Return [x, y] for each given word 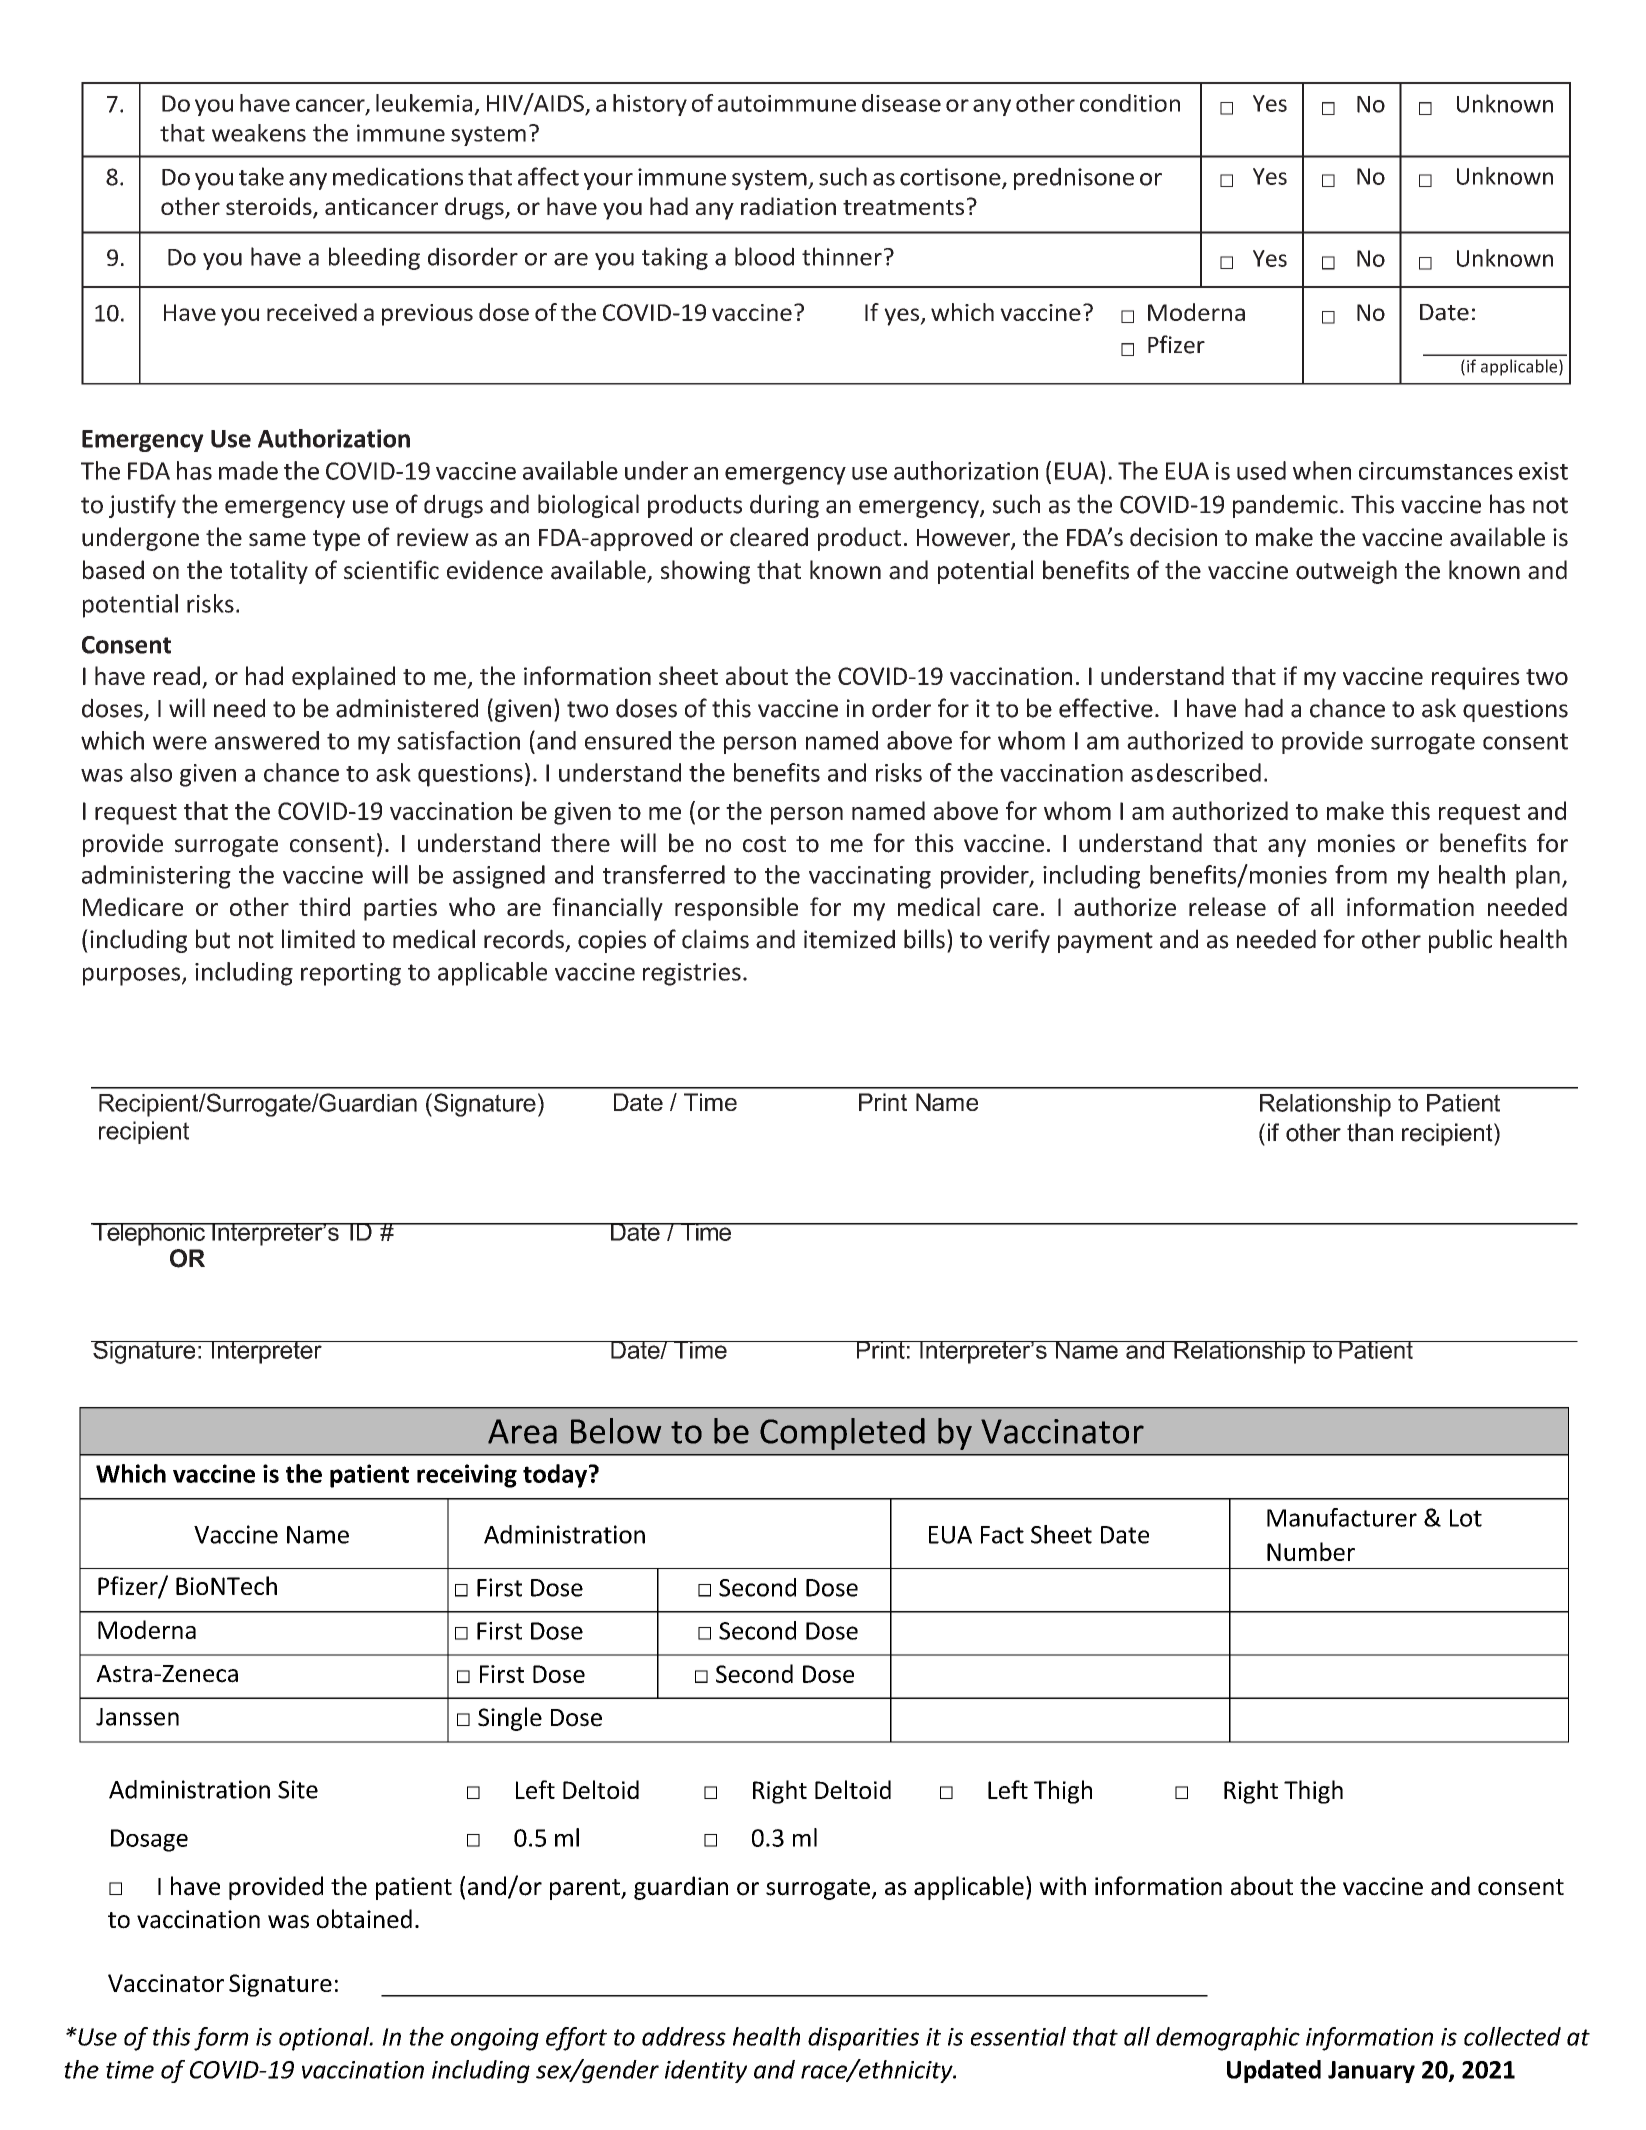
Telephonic [149, 1234]
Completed [842, 1434]
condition [1130, 103]
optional [325, 2039]
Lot [1466, 1518]
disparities [863, 2039]
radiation [788, 206]
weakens [259, 133]
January [1371, 2072]
